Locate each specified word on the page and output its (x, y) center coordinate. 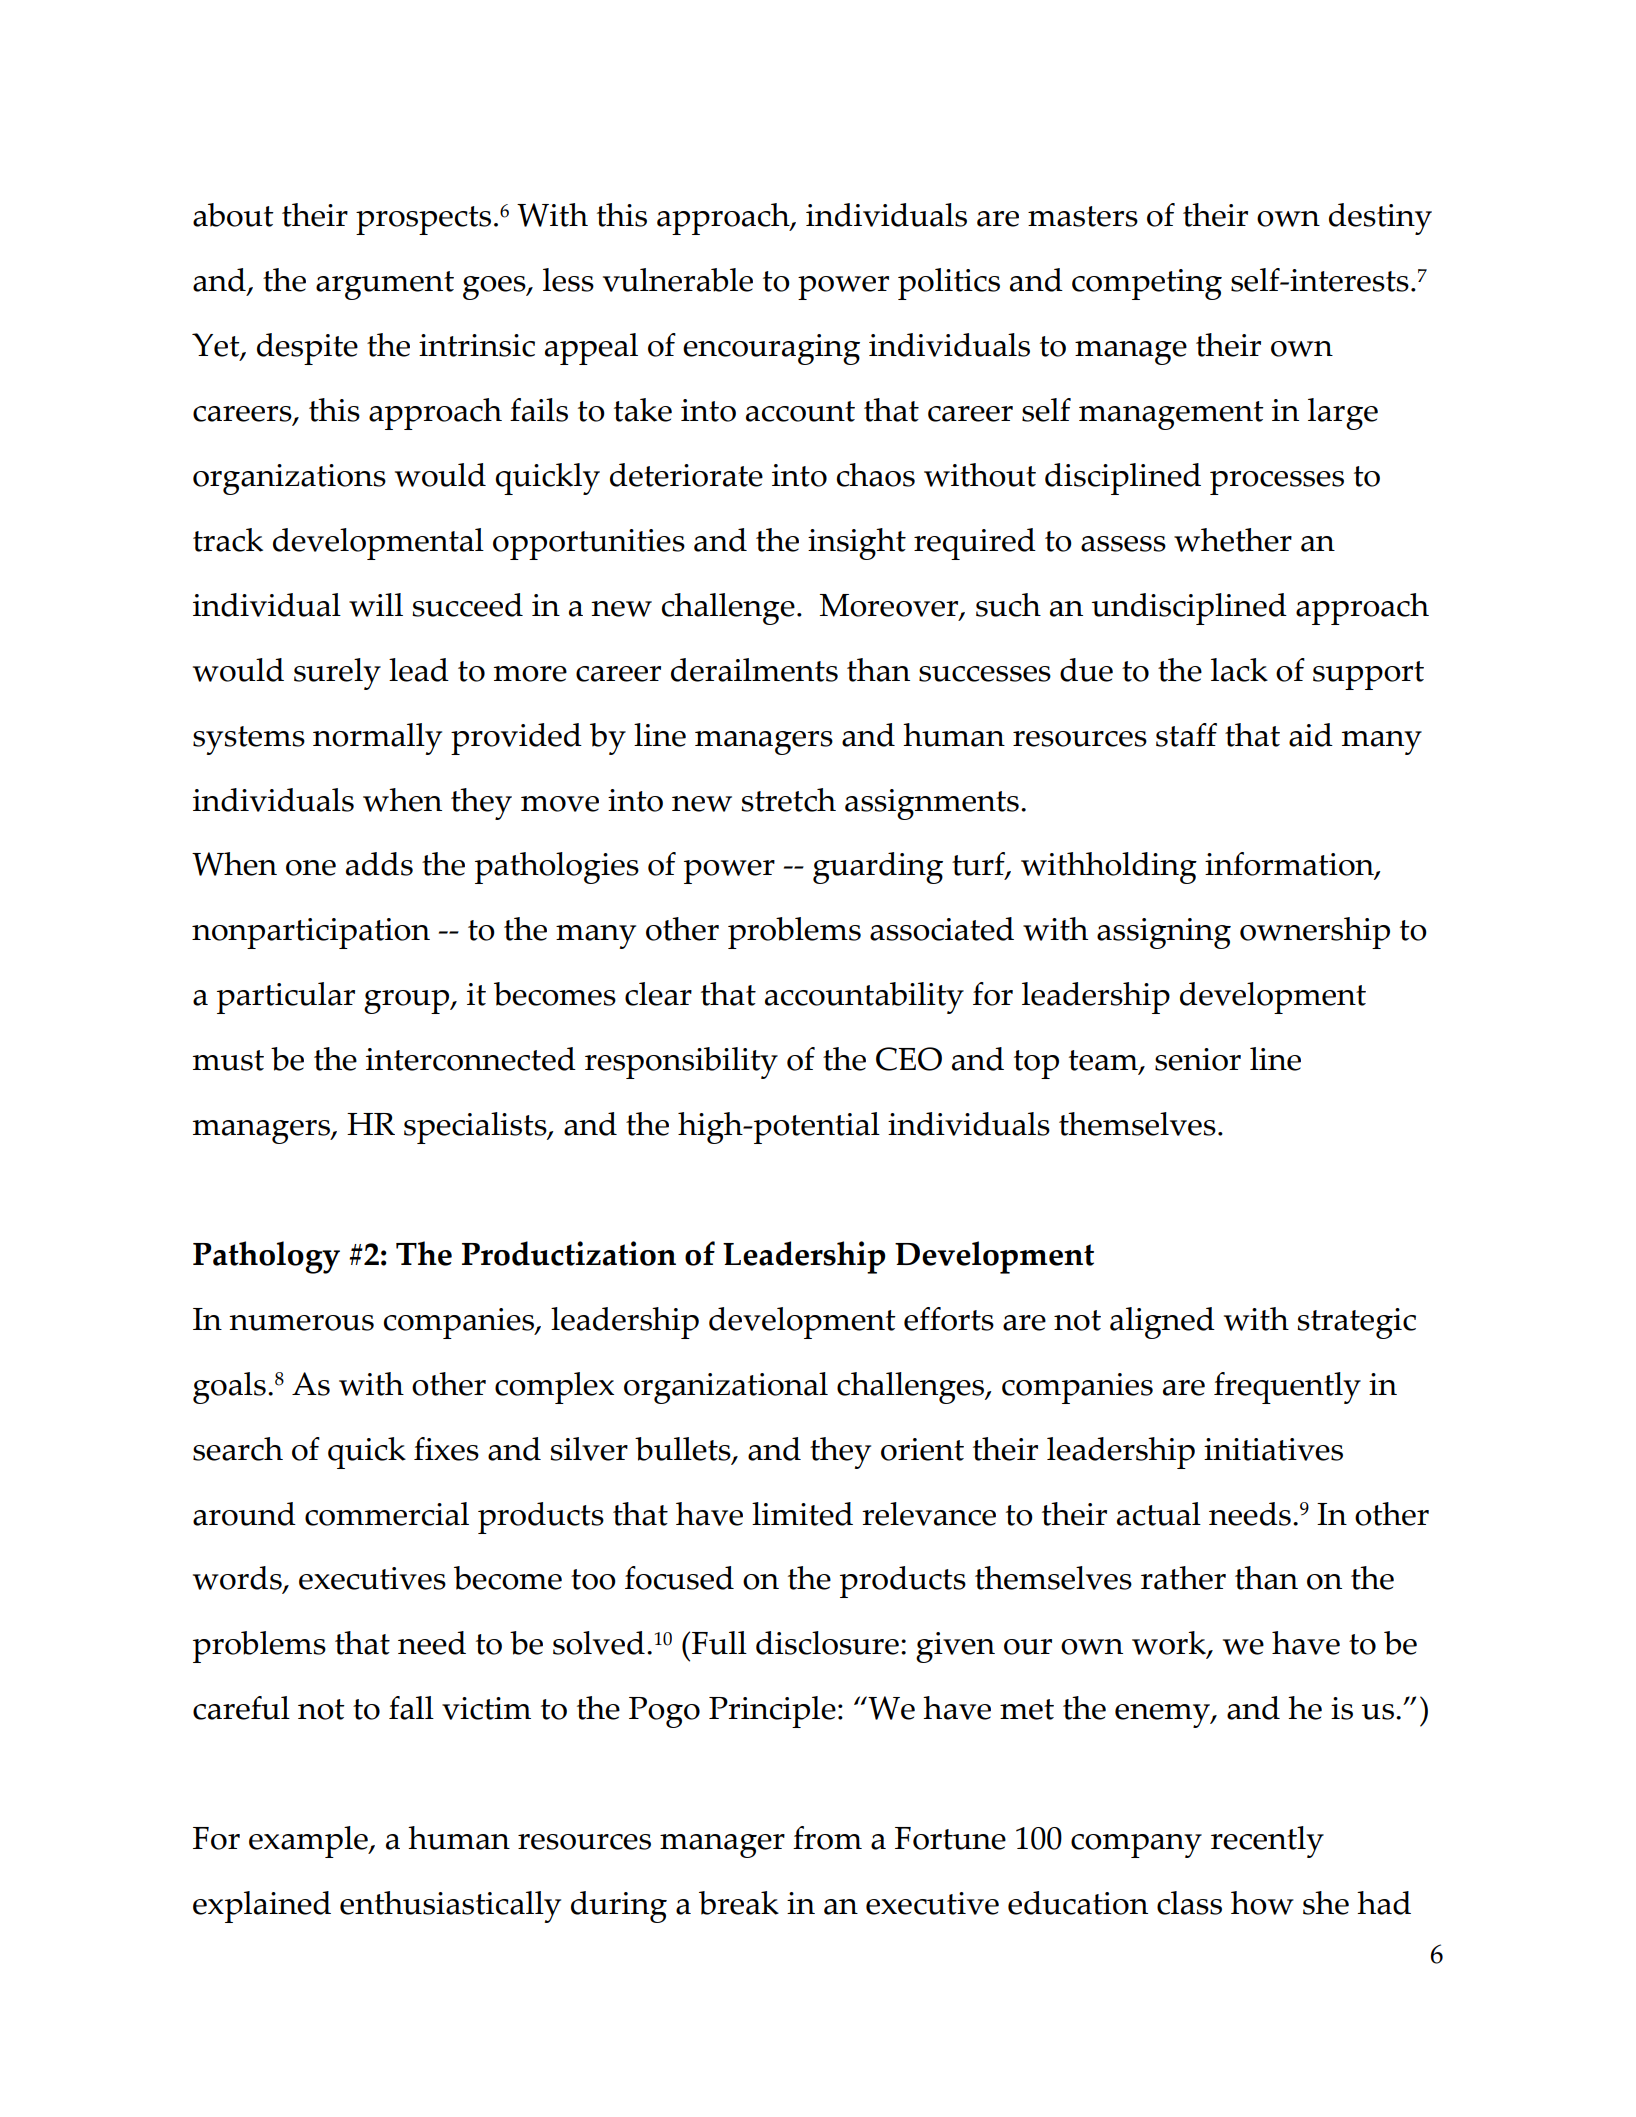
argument (385, 285)
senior (1198, 1059)
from (827, 1838)
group (408, 1002)
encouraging (771, 349)
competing (1147, 284)
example (309, 1842)
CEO (909, 1059)
